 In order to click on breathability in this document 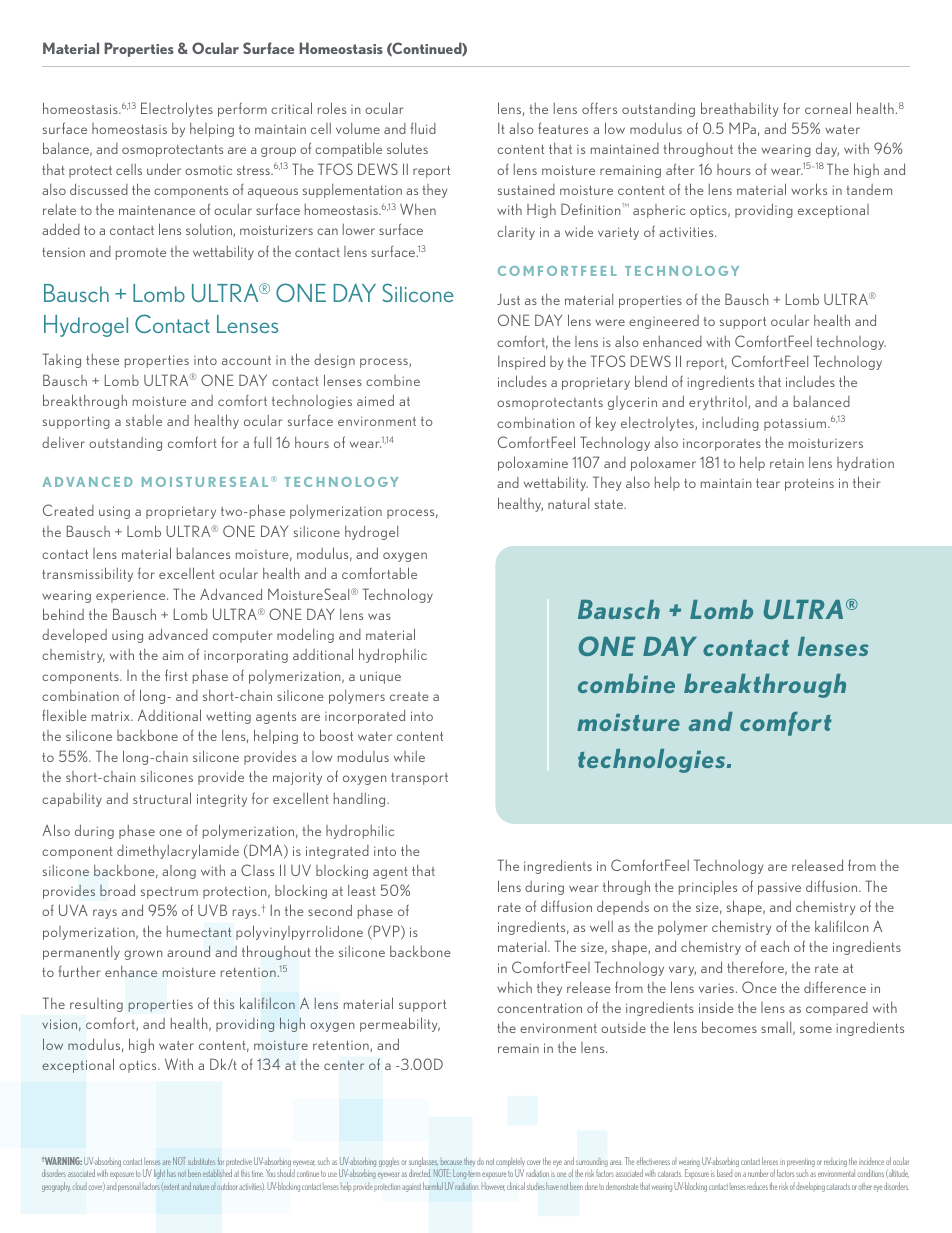, I will do `click(739, 109)`.
